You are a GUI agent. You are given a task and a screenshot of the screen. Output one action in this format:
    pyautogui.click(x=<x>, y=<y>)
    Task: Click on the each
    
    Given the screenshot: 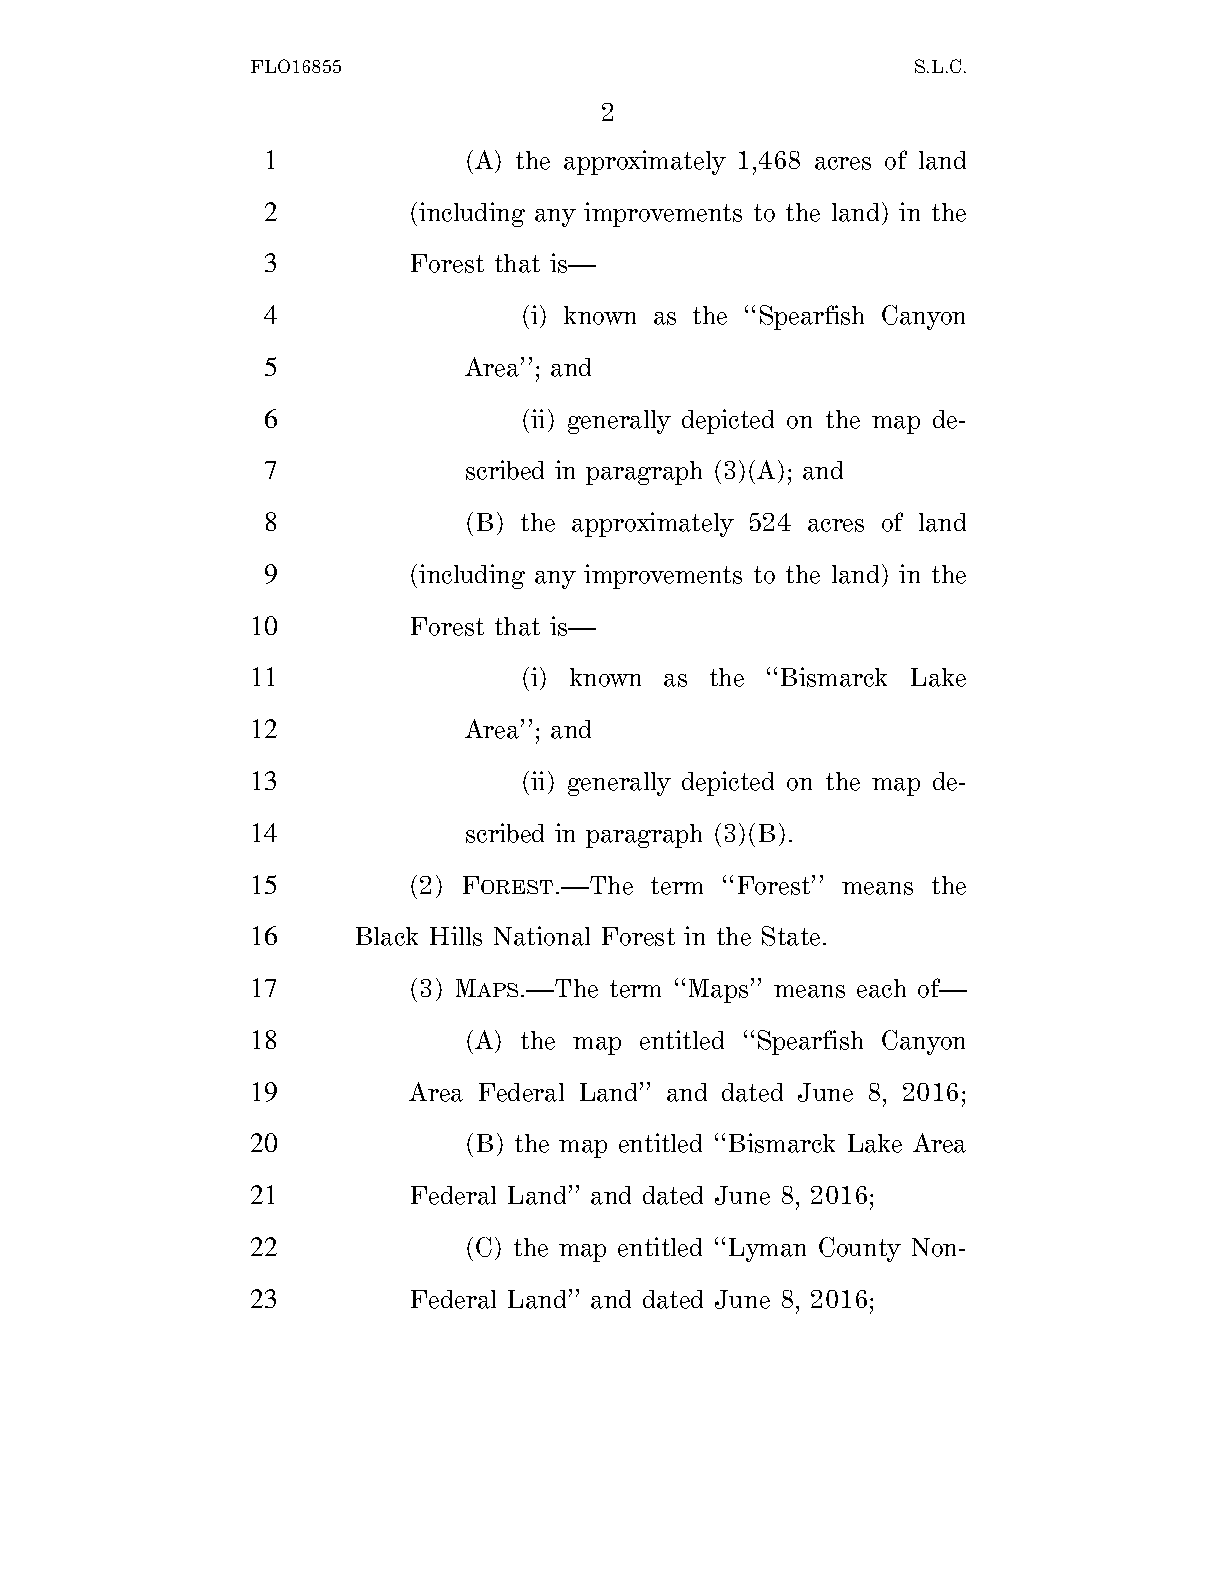 What is the action you would take?
    pyautogui.click(x=881, y=988)
